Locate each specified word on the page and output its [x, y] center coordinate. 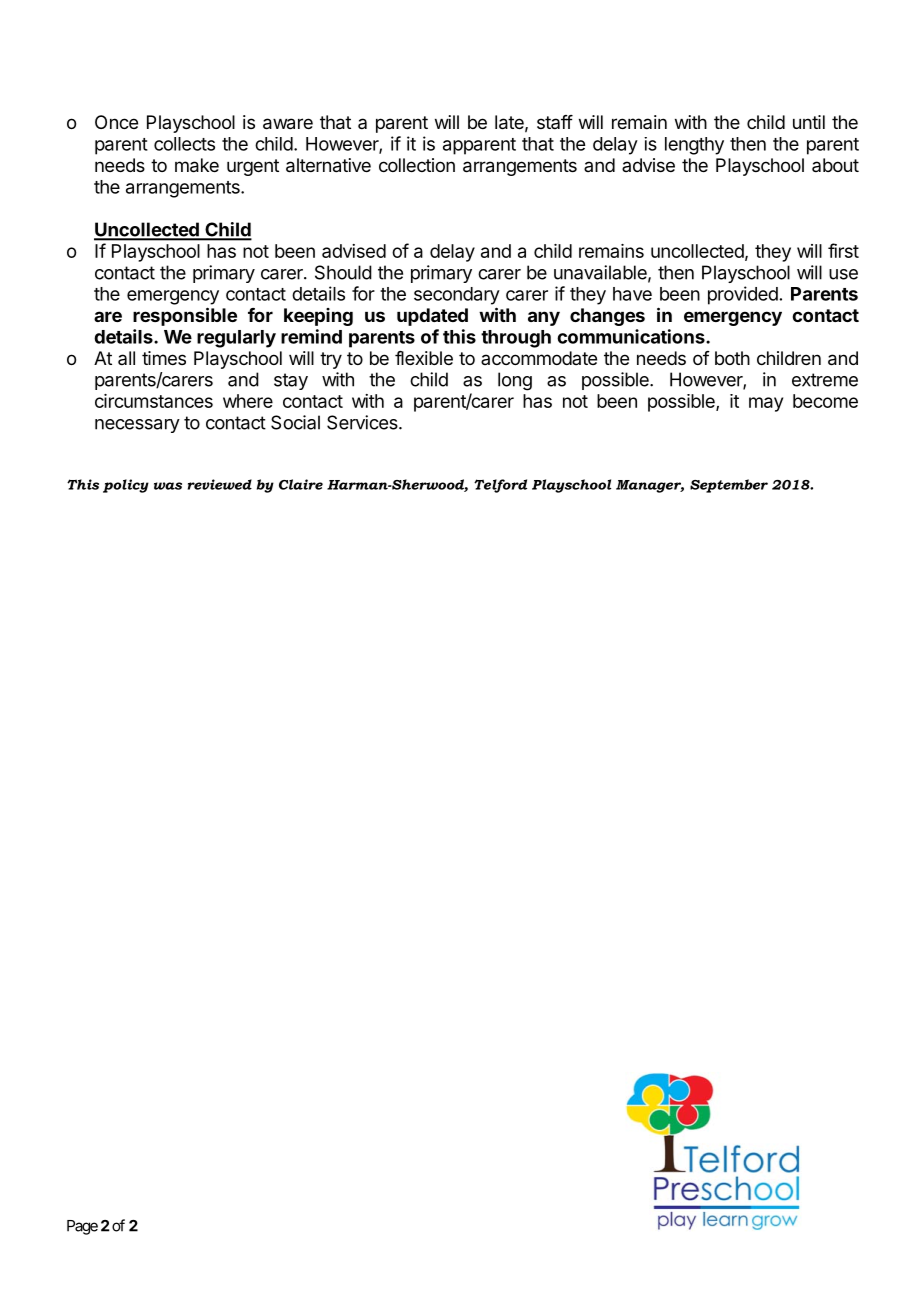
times [164, 358]
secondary [457, 296]
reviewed [220, 484]
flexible [424, 358]
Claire [301, 484]
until [809, 122]
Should [343, 272]
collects [184, 144]
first [843, 250]
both [732, 358]
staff [555, 122]
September [729, 486]
